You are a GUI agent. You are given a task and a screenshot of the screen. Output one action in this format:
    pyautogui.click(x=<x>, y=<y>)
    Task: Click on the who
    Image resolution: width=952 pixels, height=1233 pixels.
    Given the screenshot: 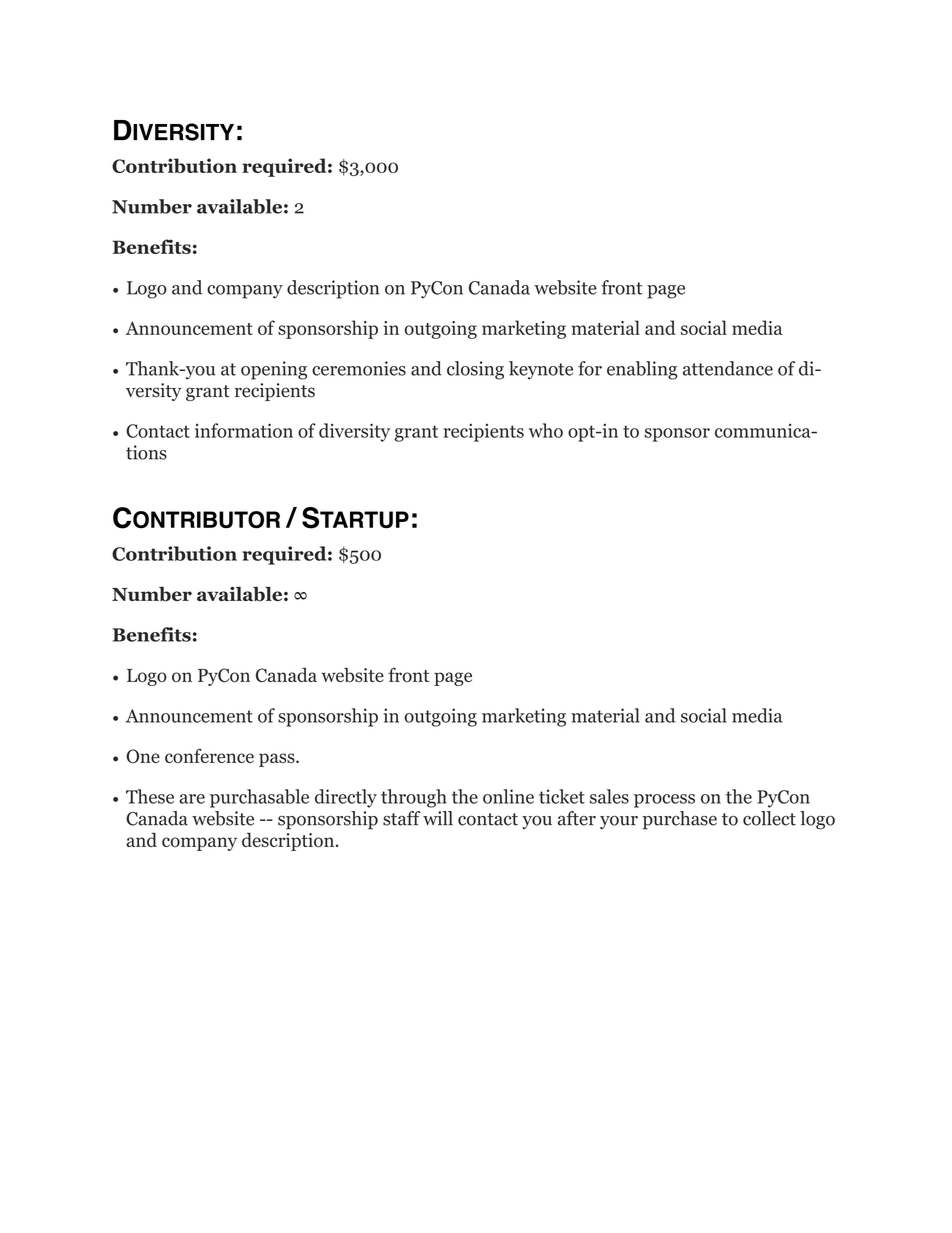 What is the action you would take?
    pyautogui.click(x=546, y=430)
